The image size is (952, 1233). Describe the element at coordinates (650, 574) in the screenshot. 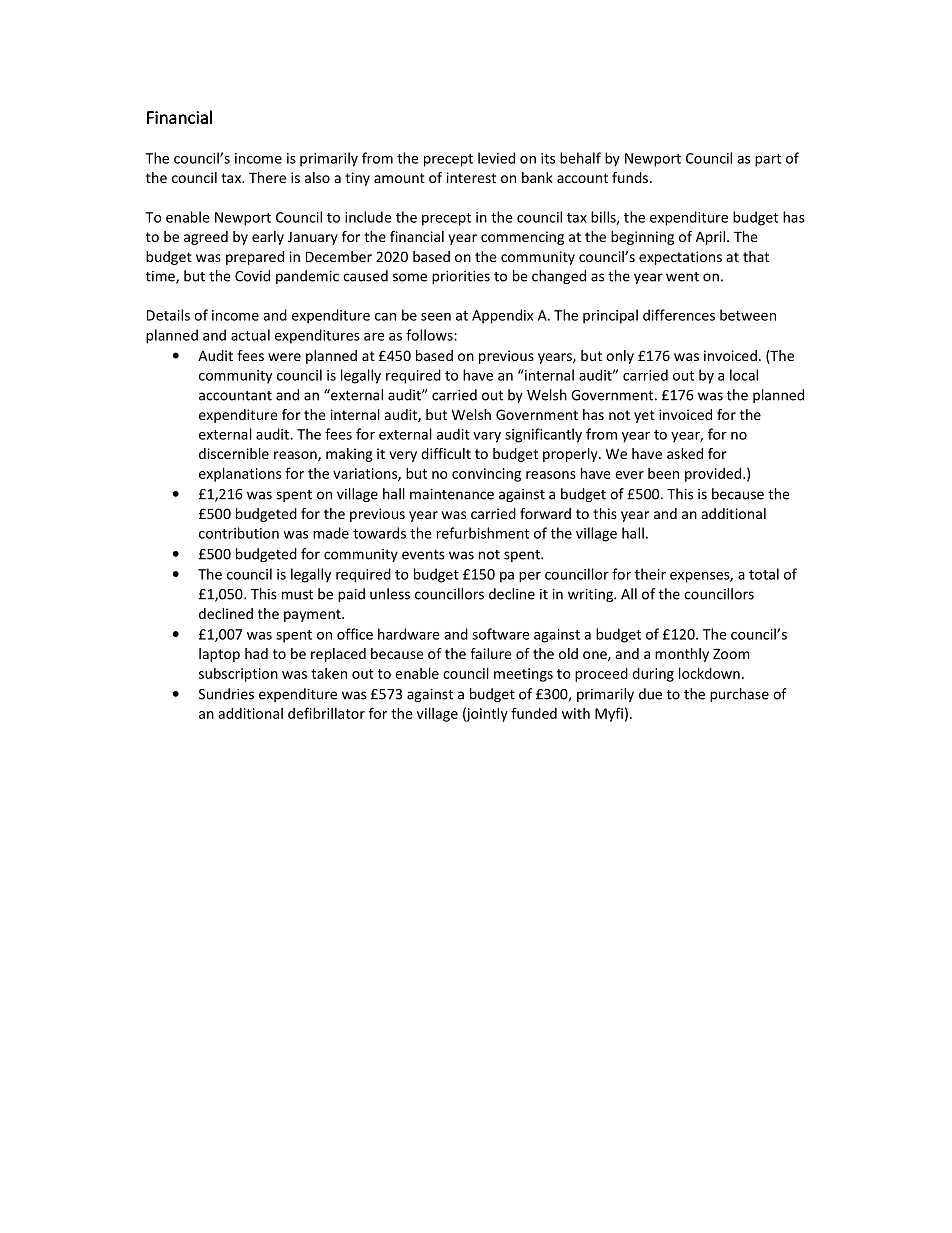

I see `their` at that location.
